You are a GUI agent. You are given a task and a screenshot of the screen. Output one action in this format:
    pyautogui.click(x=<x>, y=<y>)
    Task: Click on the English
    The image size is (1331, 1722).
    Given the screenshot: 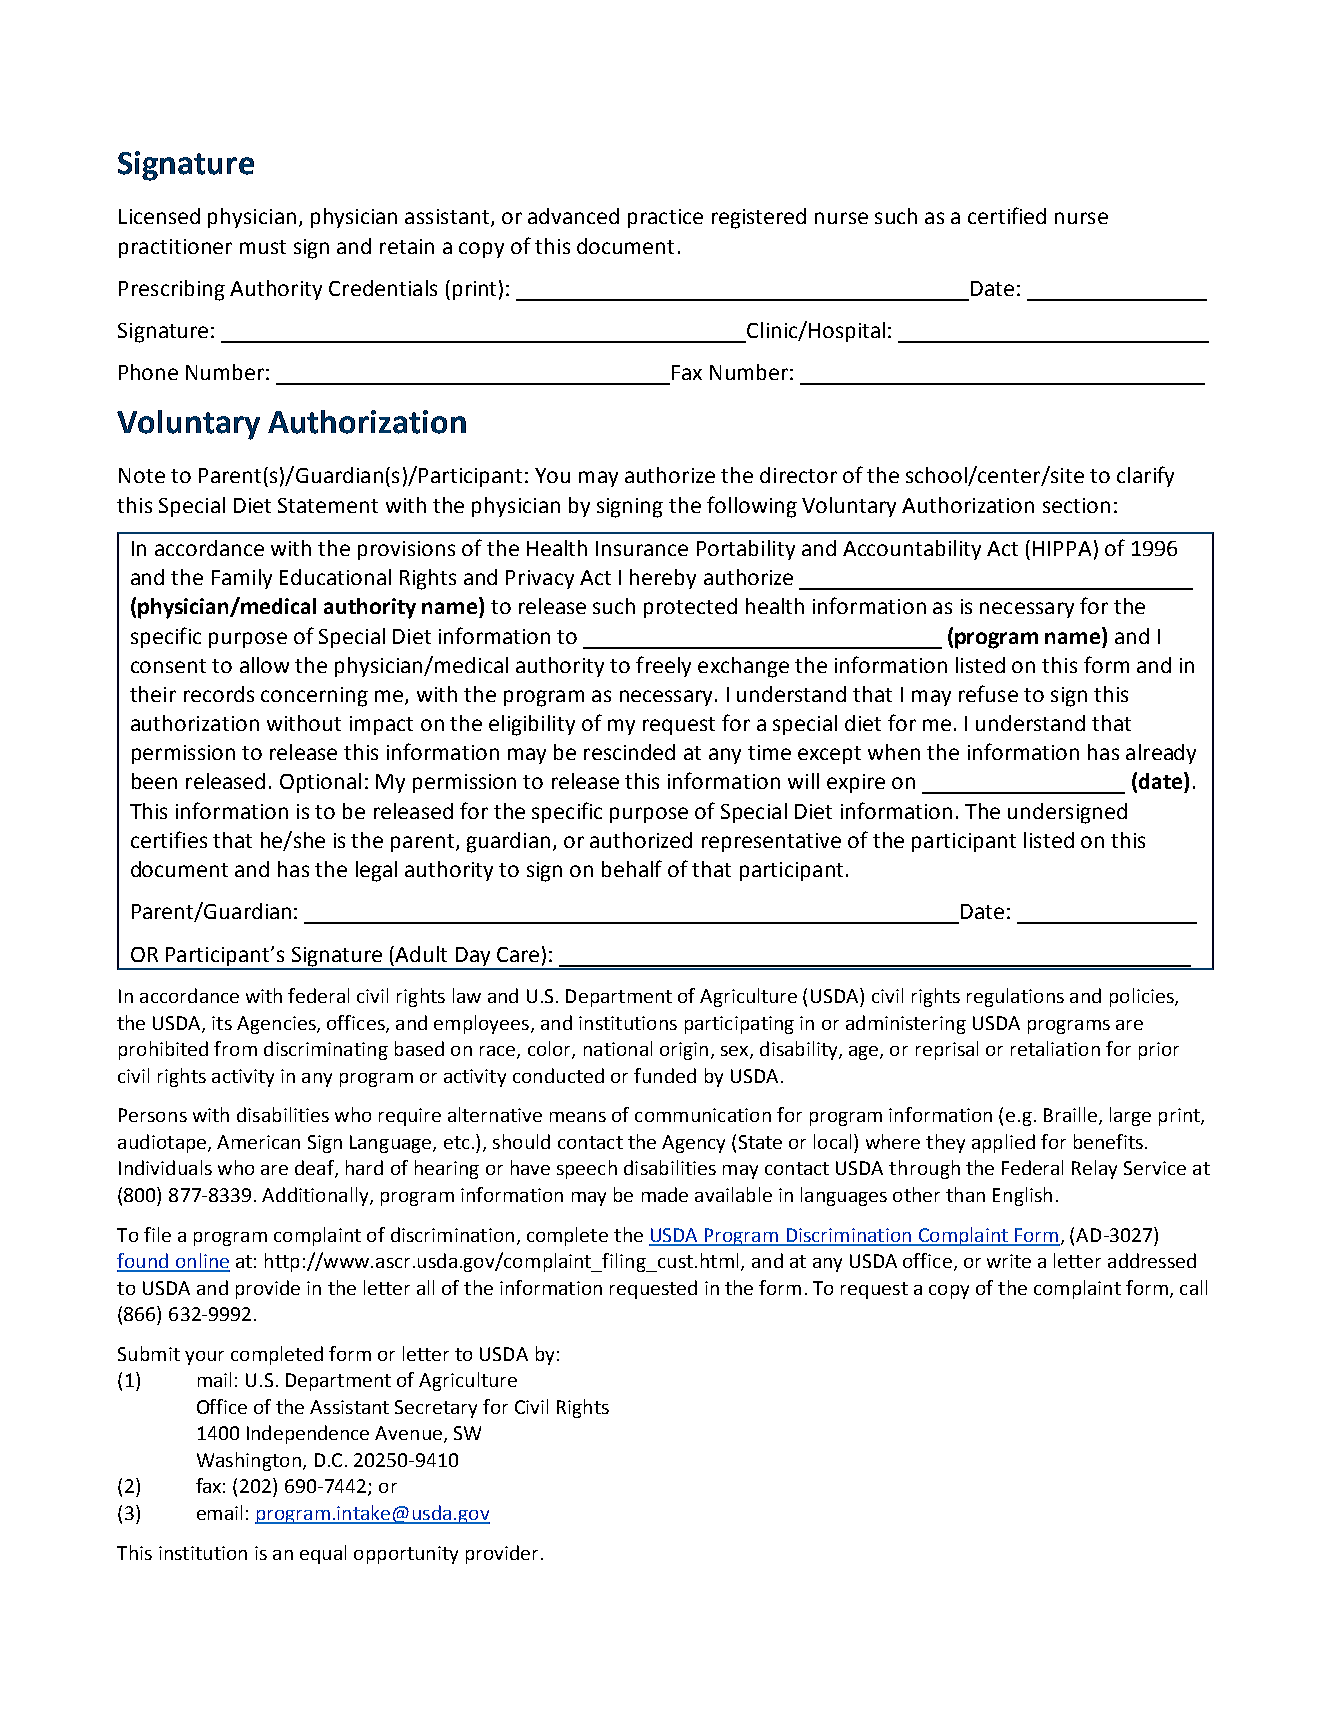 What is the action you would take?
    pyautogui.click(x=1022, y=1196)
